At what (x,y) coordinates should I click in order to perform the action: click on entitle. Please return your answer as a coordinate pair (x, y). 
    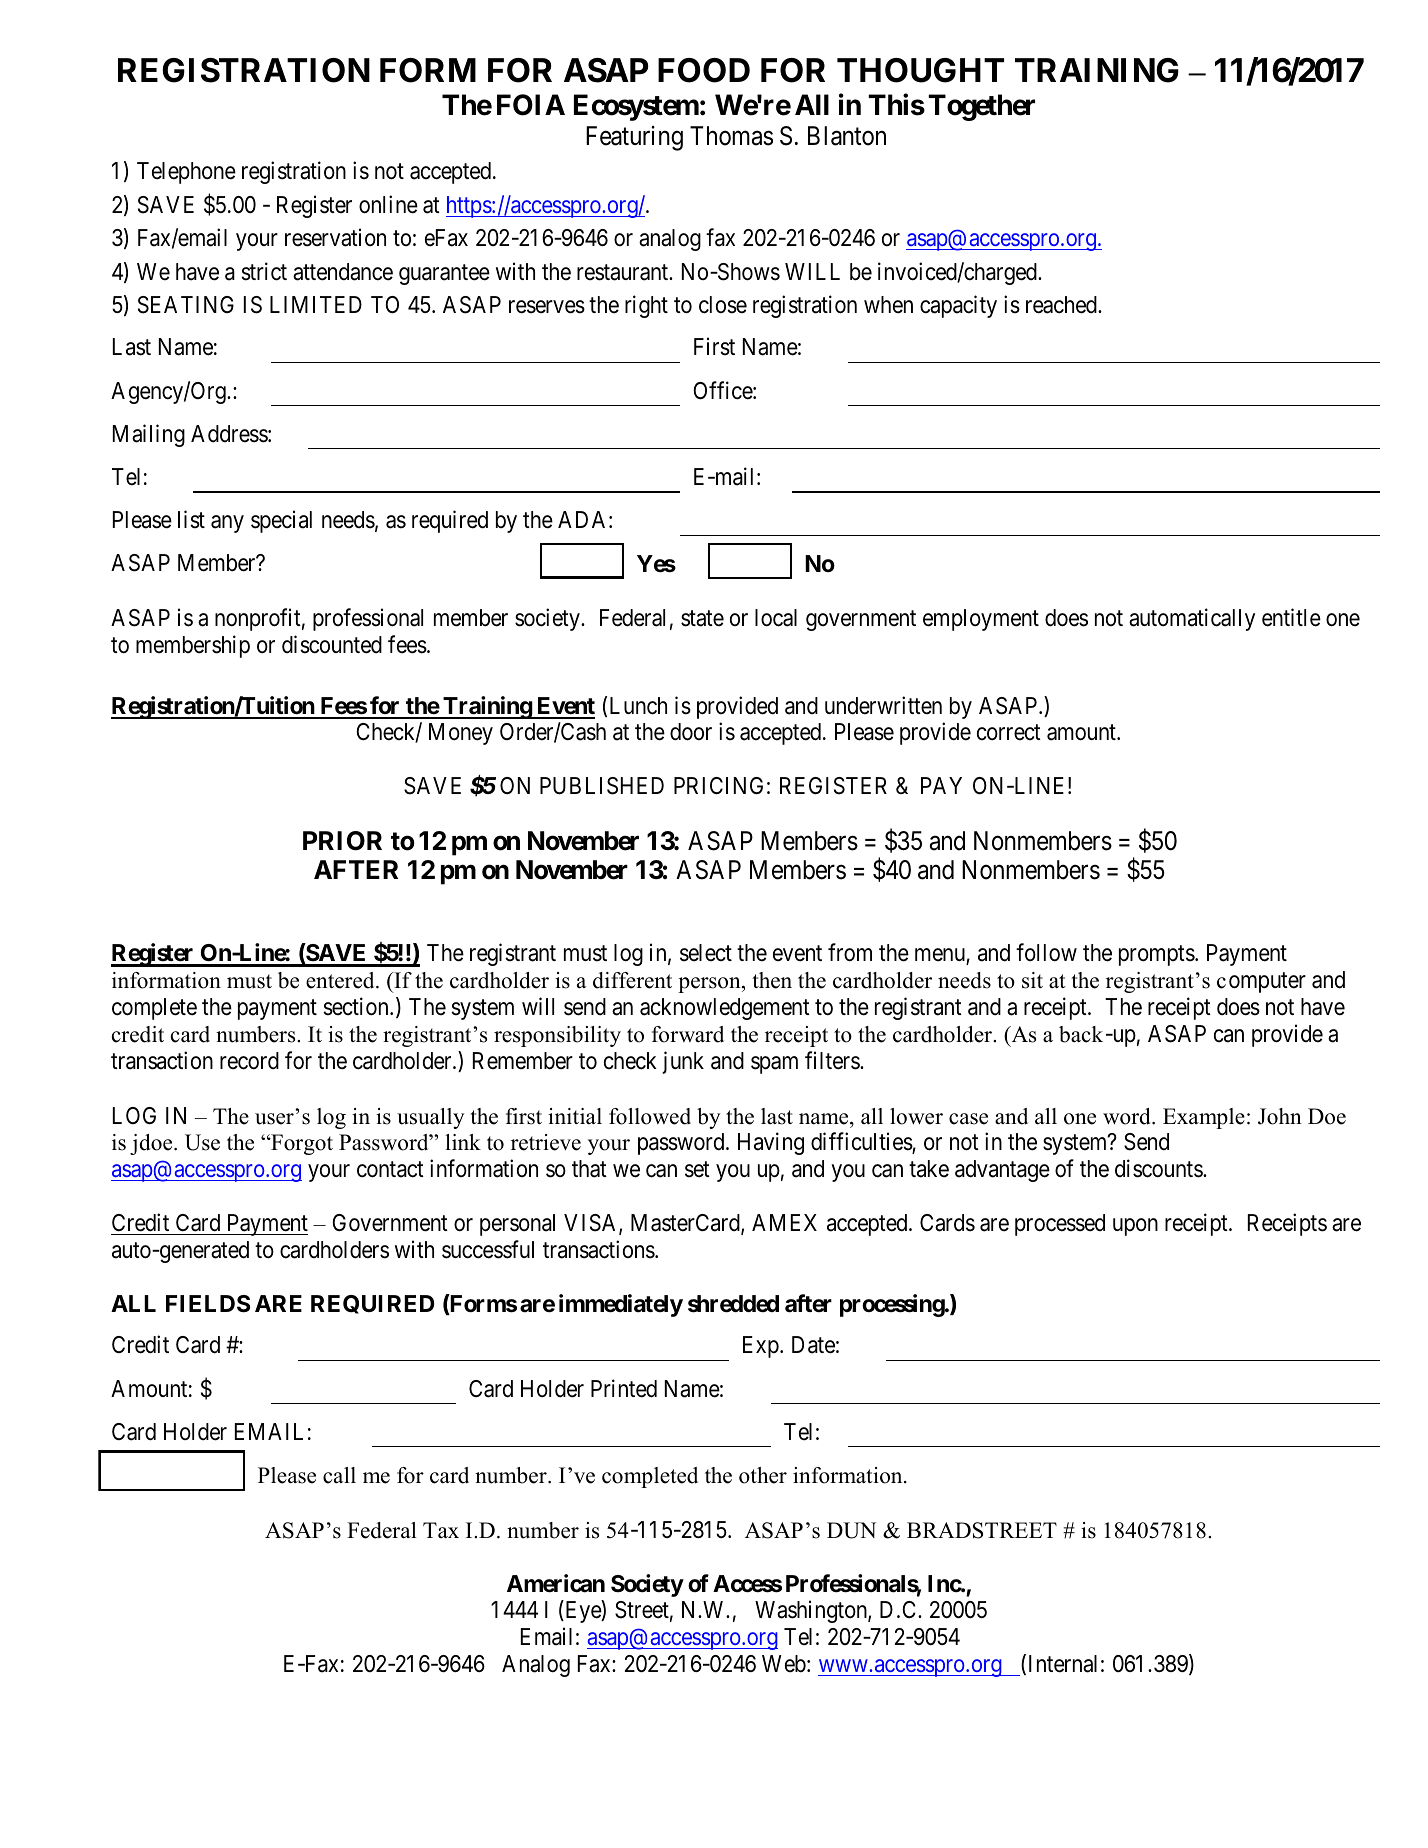
    Looking at the image, I should click on (1291, 617).
